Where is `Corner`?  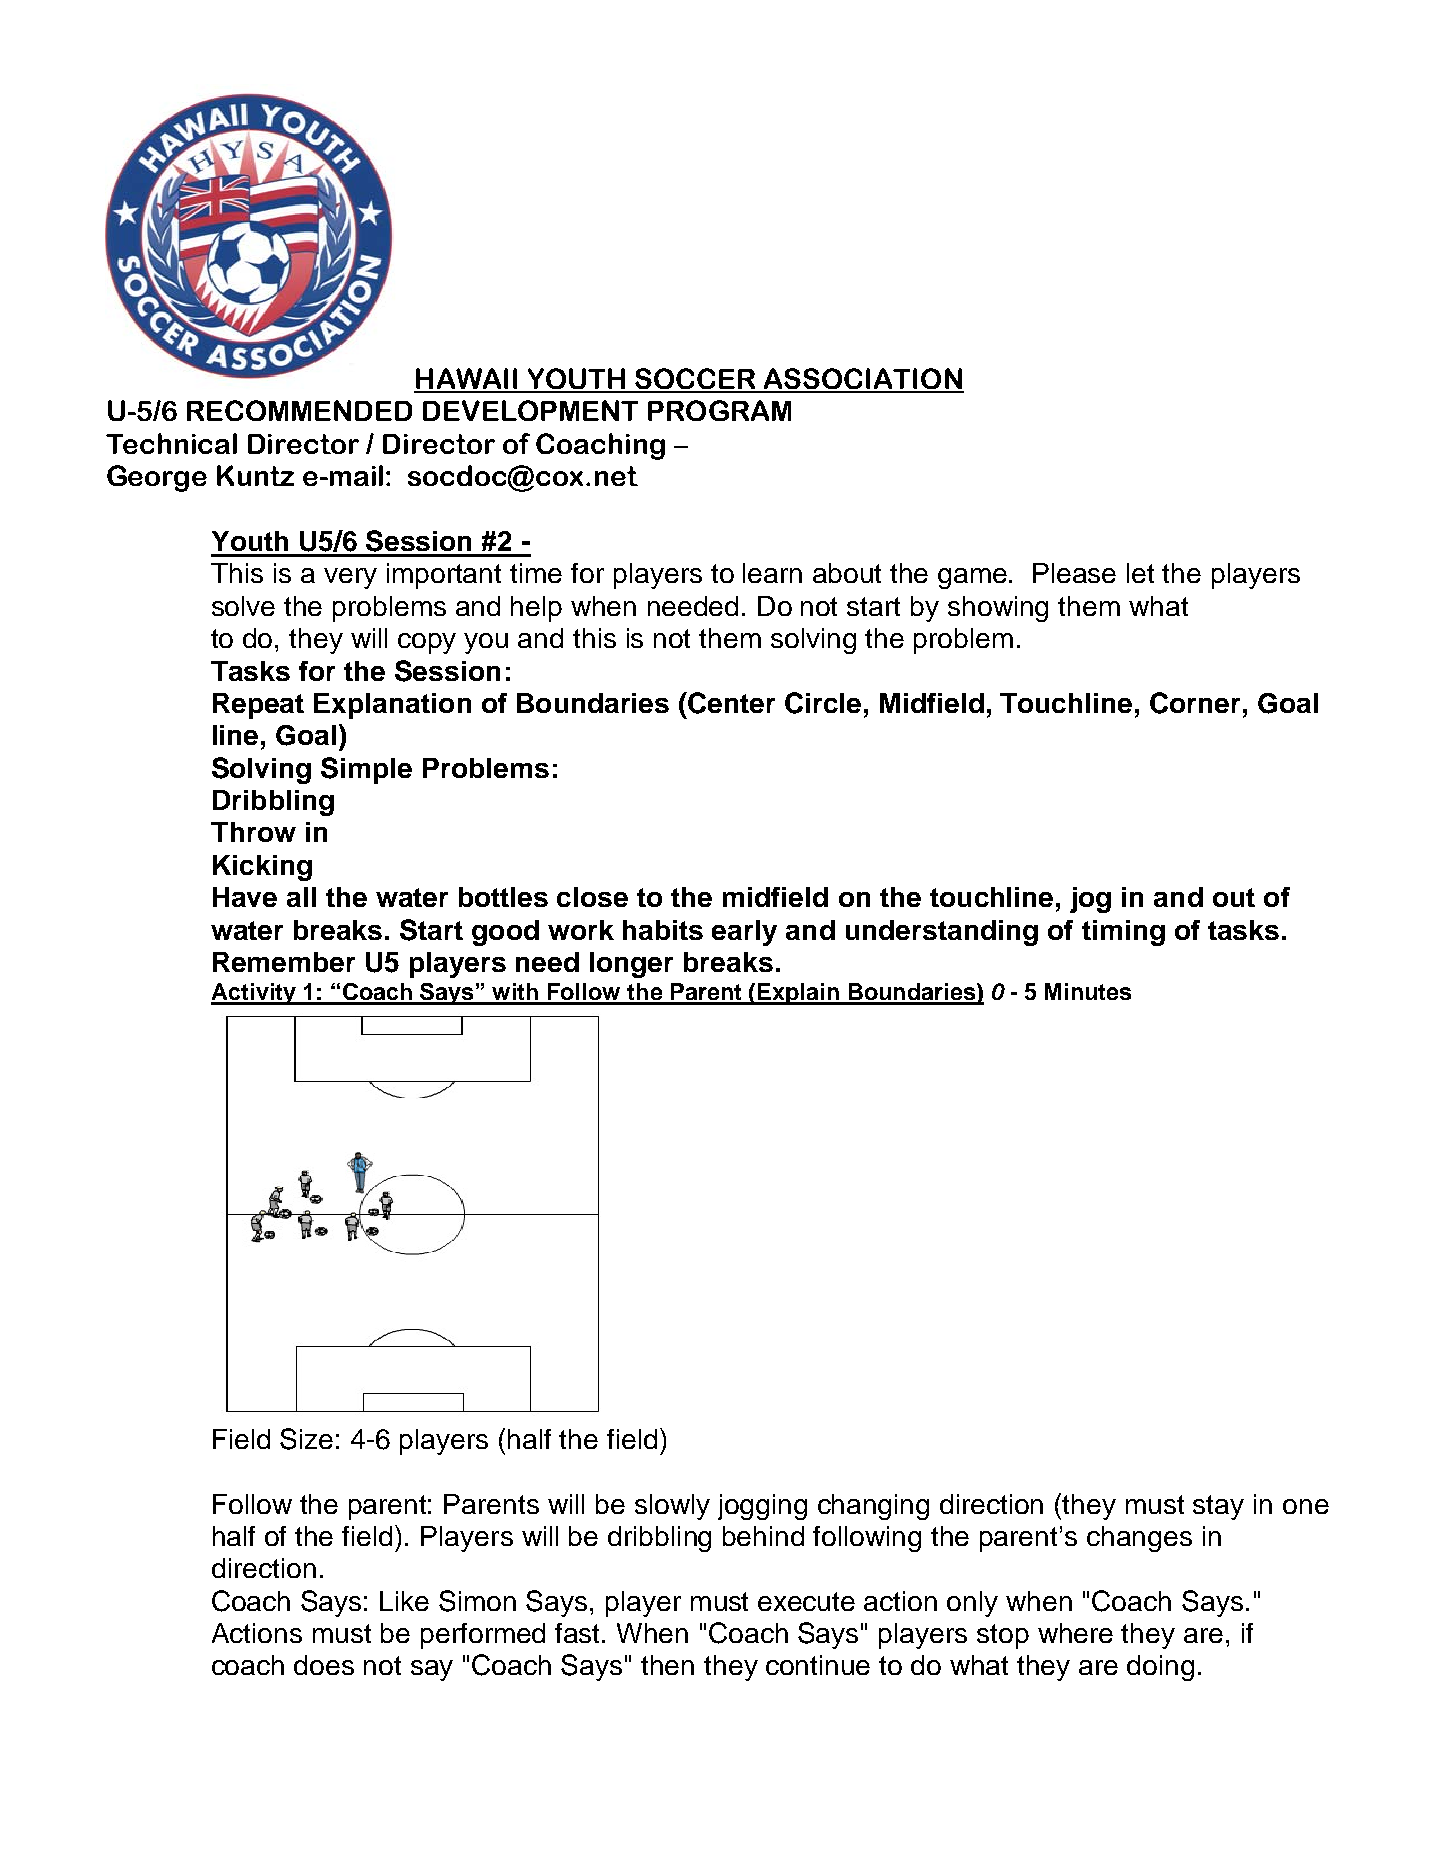 Corner is located at coordinates (1195, 703).
